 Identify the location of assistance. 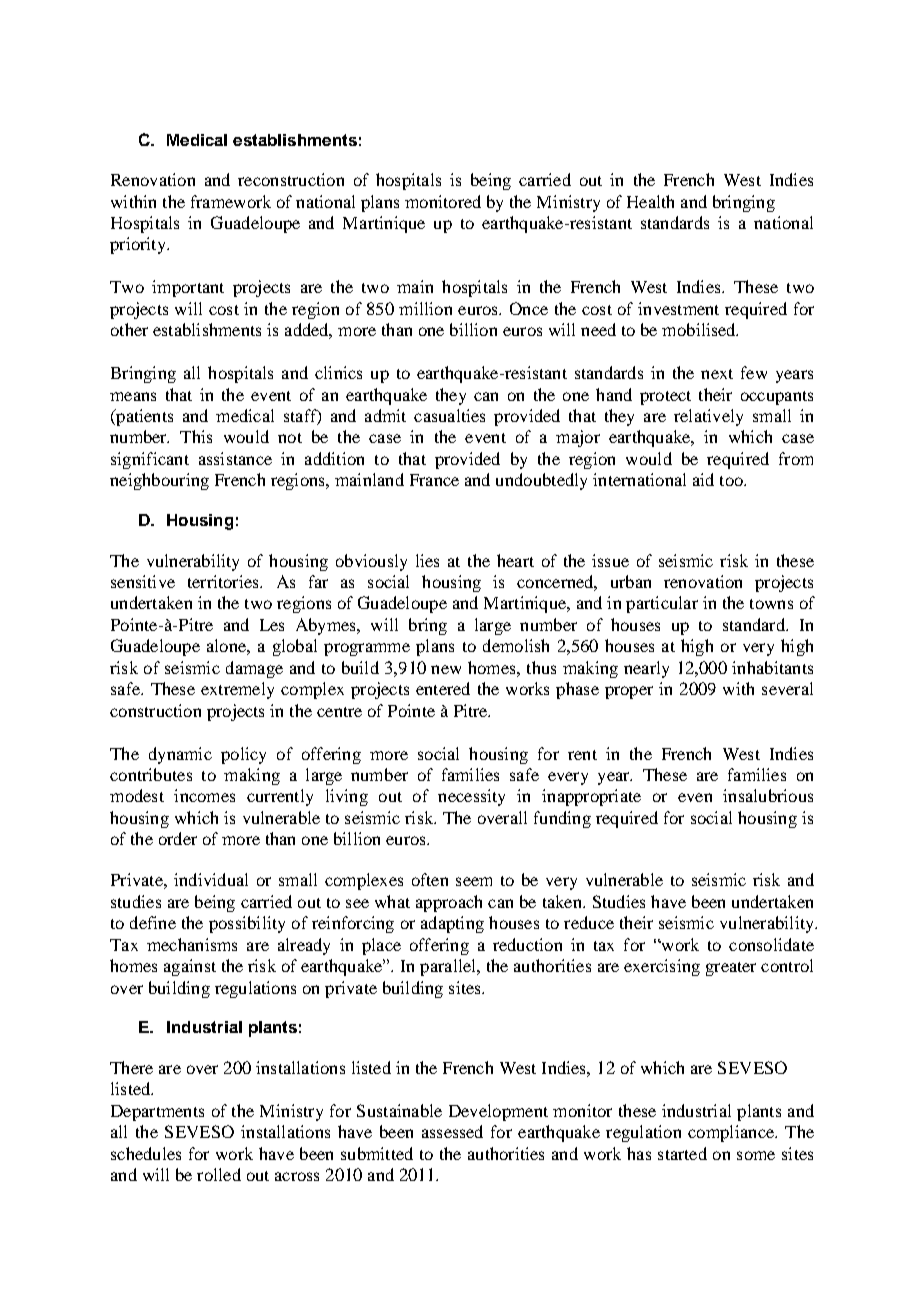
(235, 458).
